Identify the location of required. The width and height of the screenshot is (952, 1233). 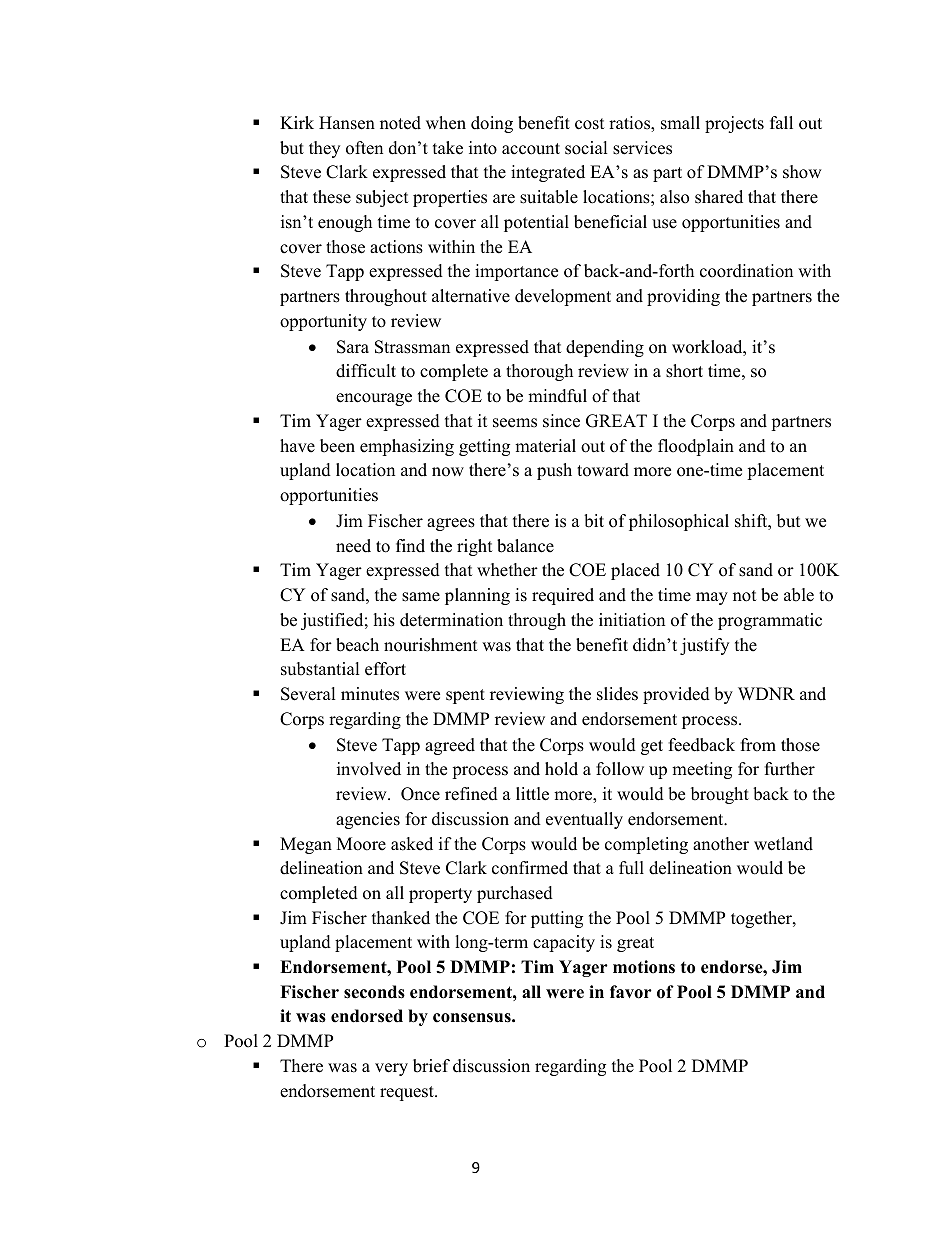
(563, 596).
